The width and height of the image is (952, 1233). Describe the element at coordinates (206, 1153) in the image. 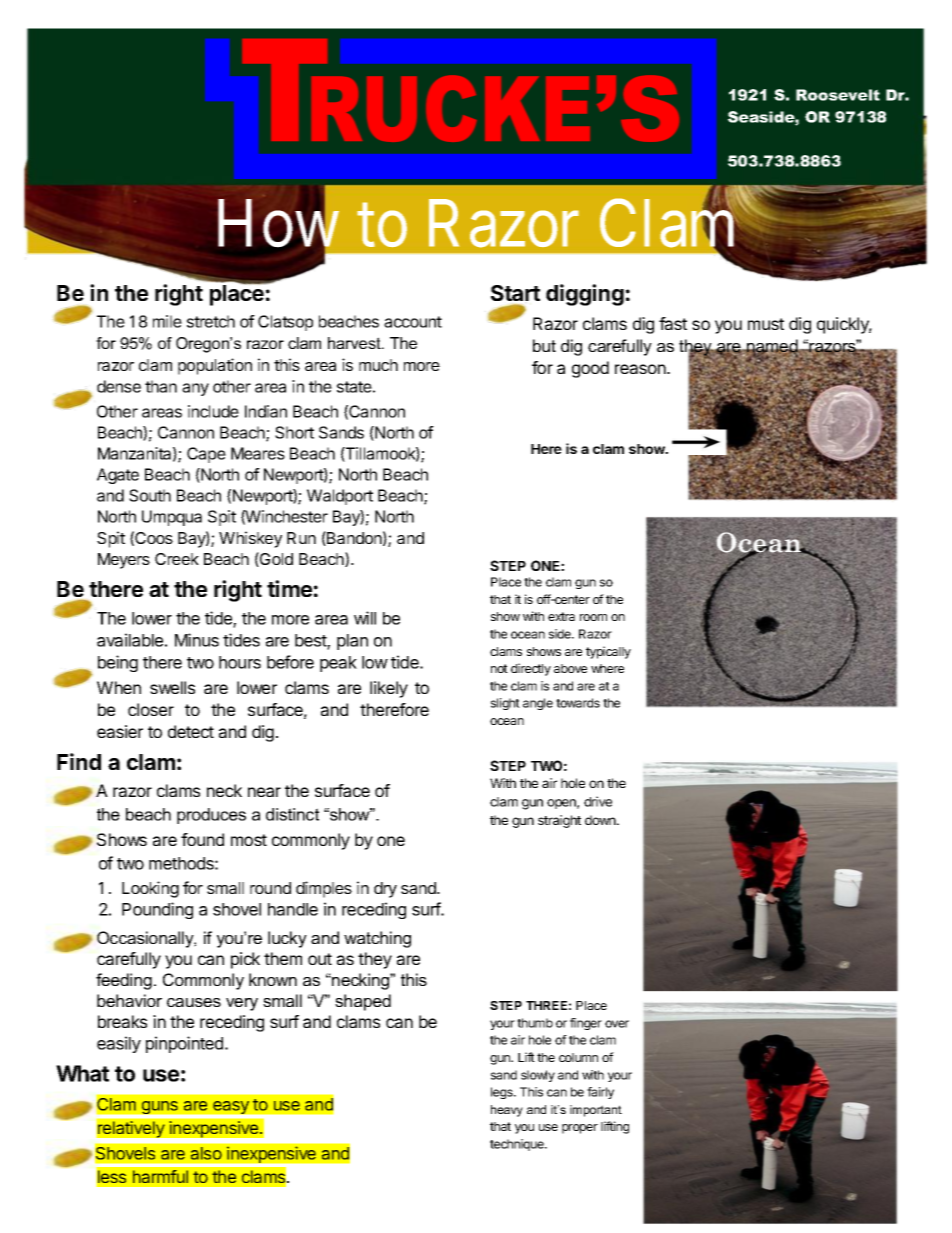

I see `also` at that location.
